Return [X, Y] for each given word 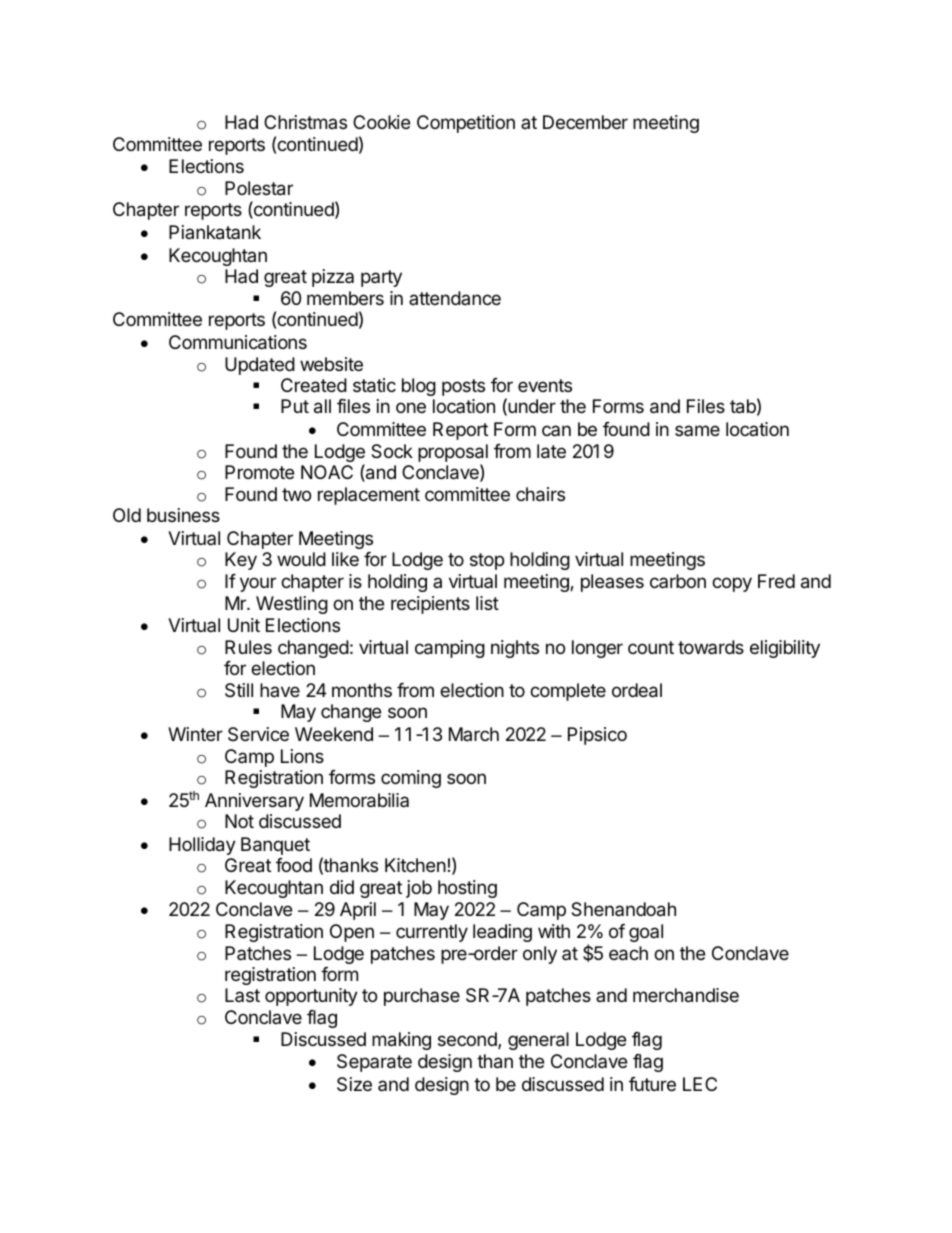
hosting [467, 889]
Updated [260, 366]
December [585, 122]
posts [463, 387]
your [258, 584]
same [697, 430]
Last [242, 995]
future [652, 1084]
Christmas [305, 122]
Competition [466, 124]
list [487, 603]
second [468, 1040]
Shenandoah [623, 909]
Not [239, 821]
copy [732, 584]
